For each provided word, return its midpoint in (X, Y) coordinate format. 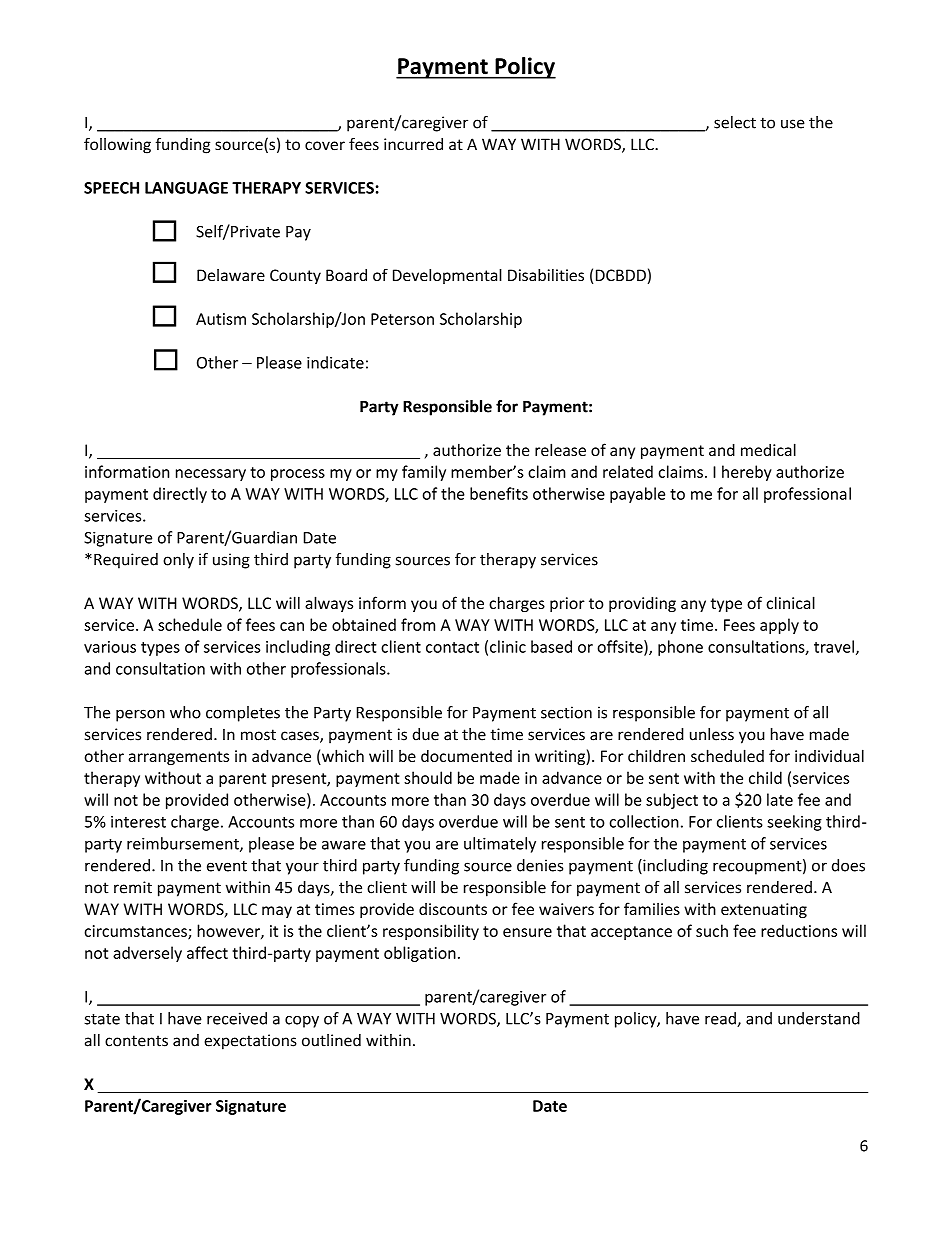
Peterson (402, 319)
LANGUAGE (186, 188)
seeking (794, 823)
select (735, 122)
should (428, 777)
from (418, 624)
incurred (413, 144)
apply (779, 626)
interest (138, 822)
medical (768, 449)
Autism (221, 319)
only (178, 561)
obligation (420, 954)
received (237, 1018)
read (721, 1019)
